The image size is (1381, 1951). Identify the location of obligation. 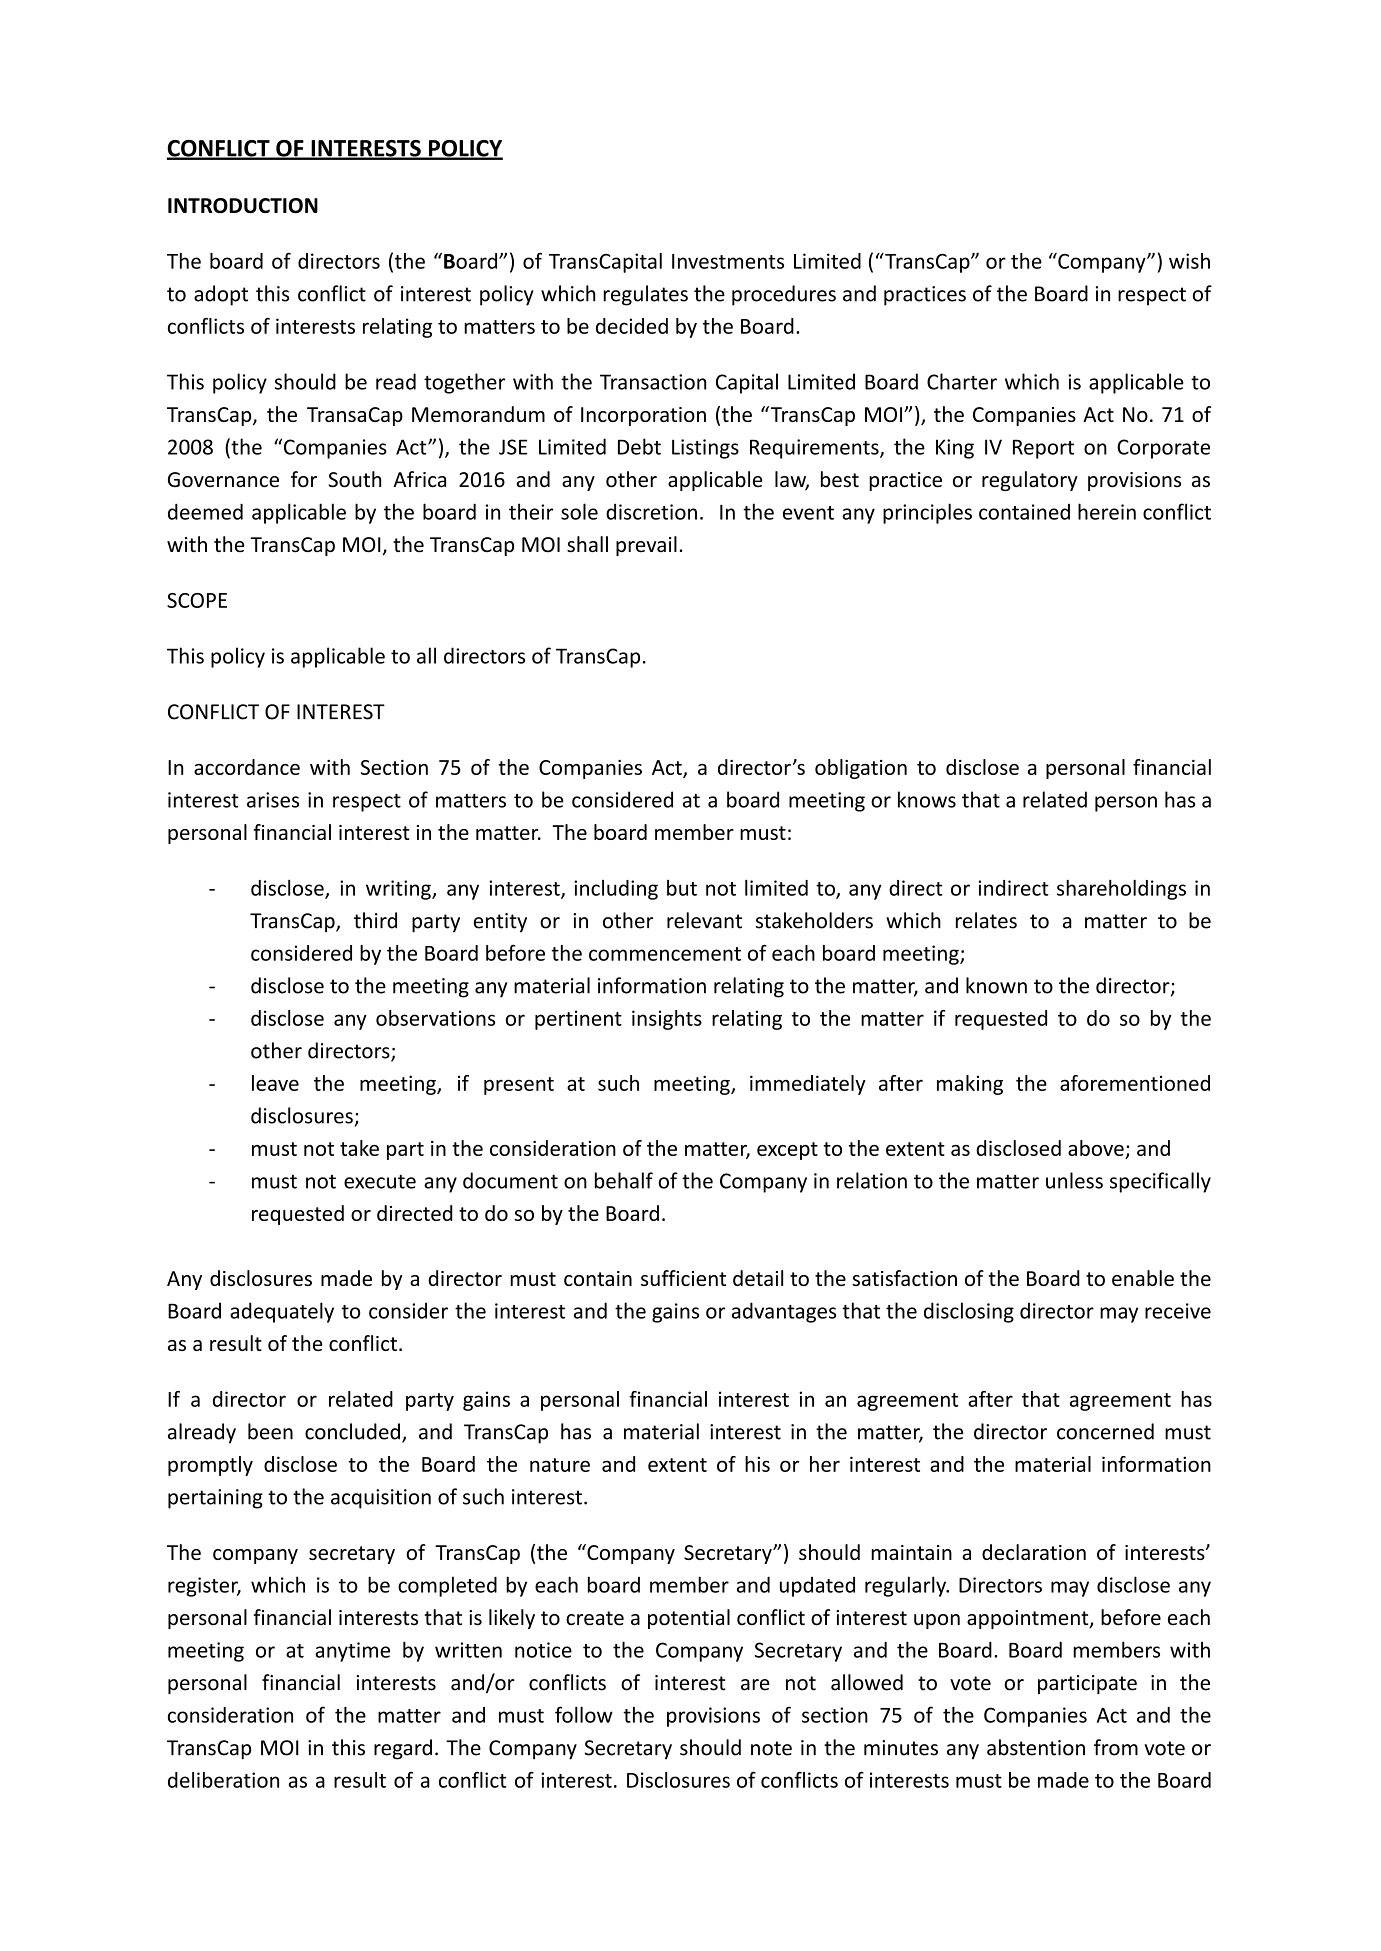
(861, 769).
